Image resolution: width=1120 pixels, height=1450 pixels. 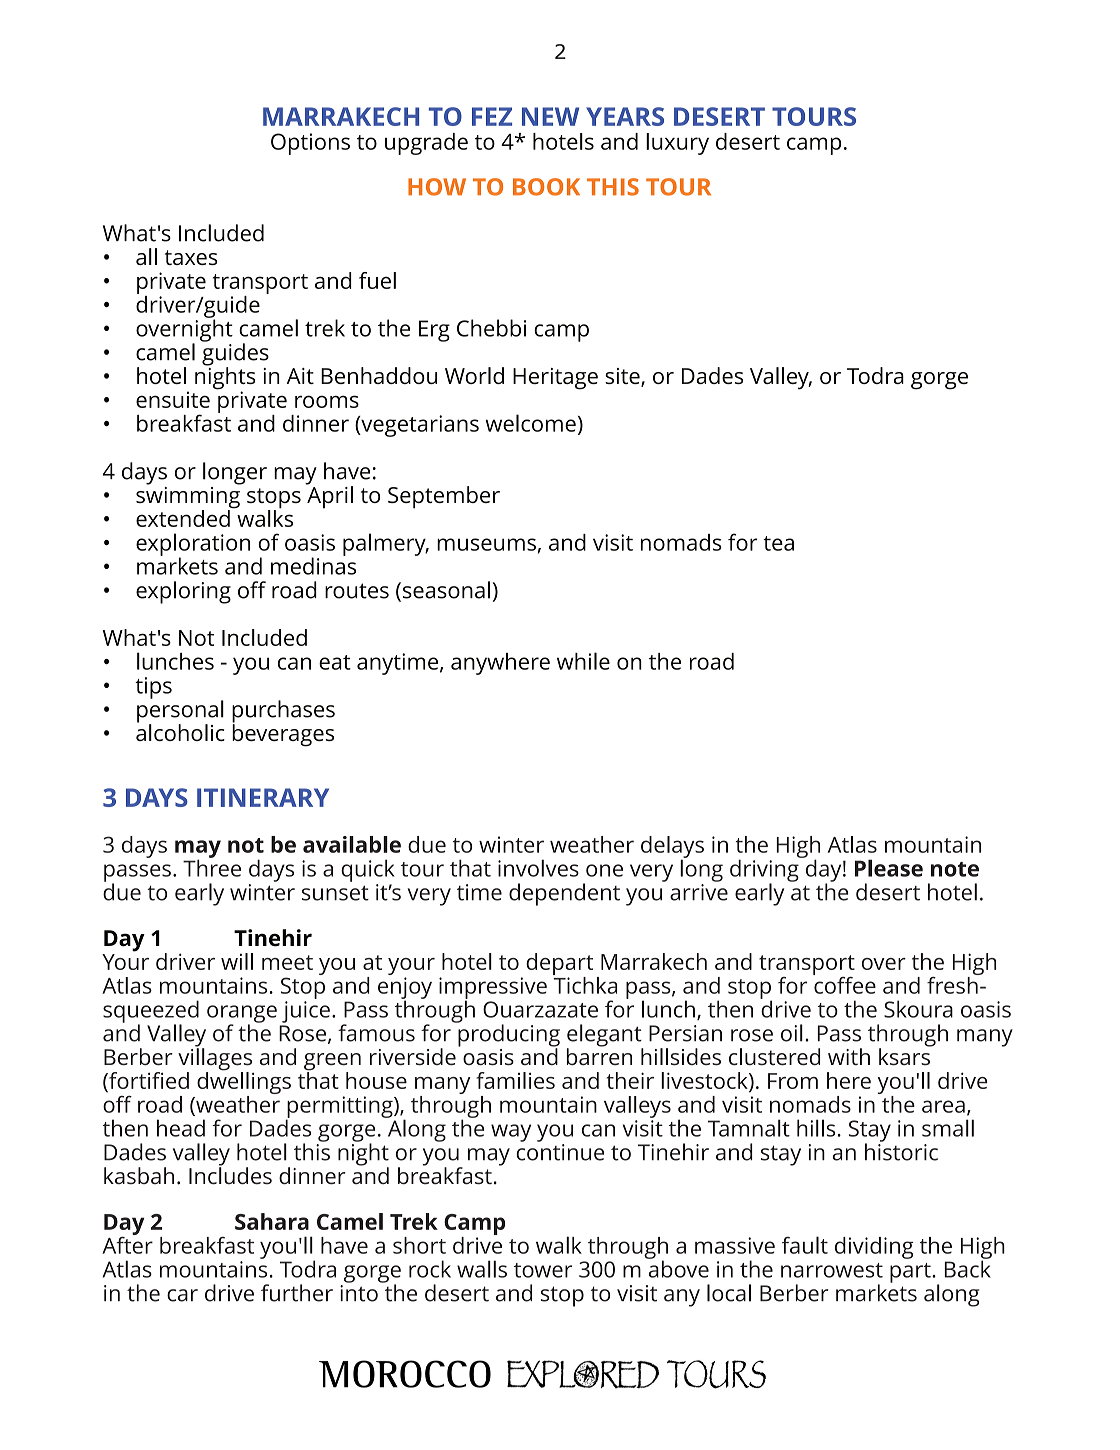 What do you see at coordinates (889, 868) in the screenshot?
I see `Please` at bounding box center [889, 868].
